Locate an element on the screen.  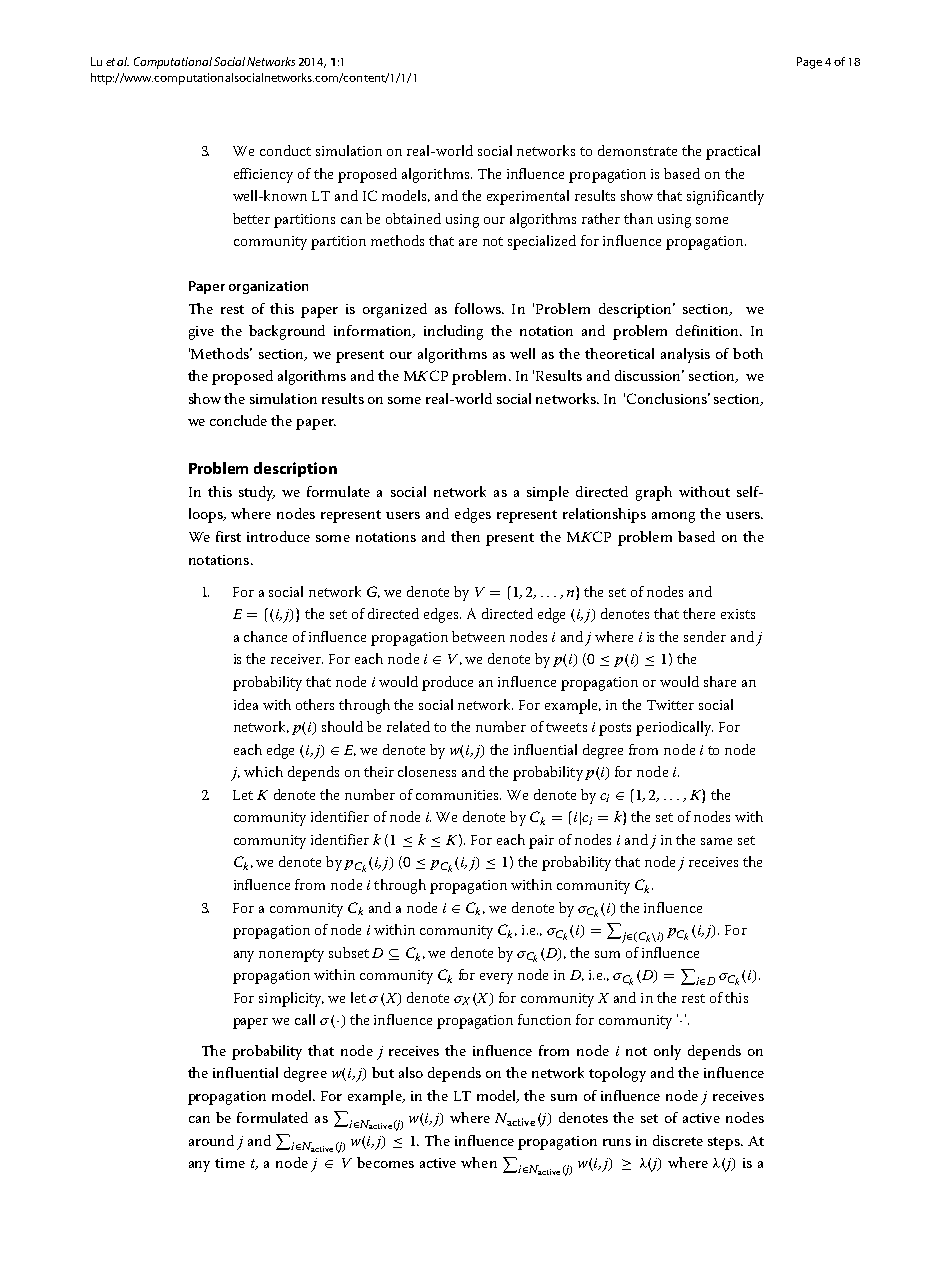
time is located at coordinates (230, 1163).
